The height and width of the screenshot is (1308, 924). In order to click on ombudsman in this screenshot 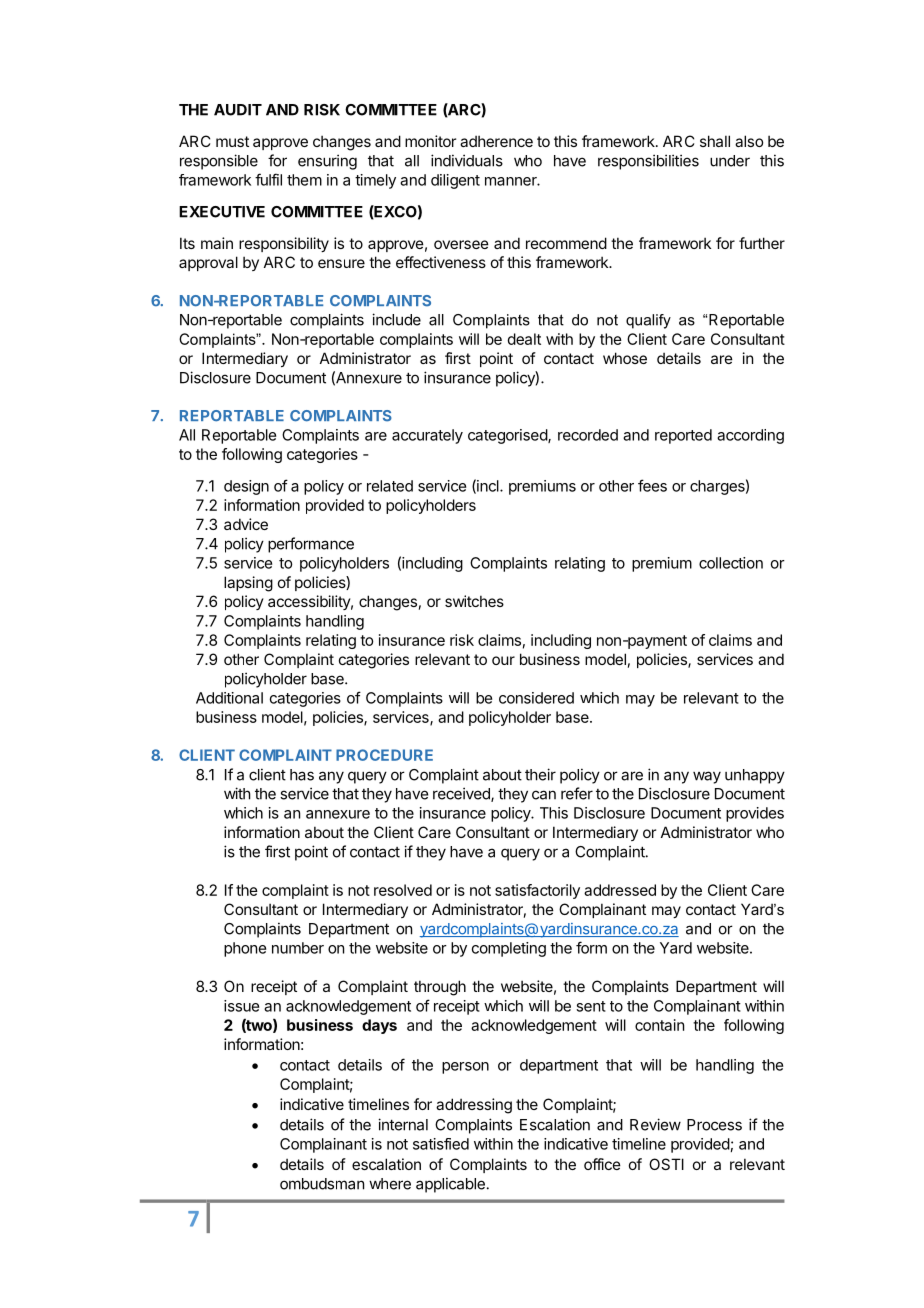, I will do `click(322, 1184)`.
